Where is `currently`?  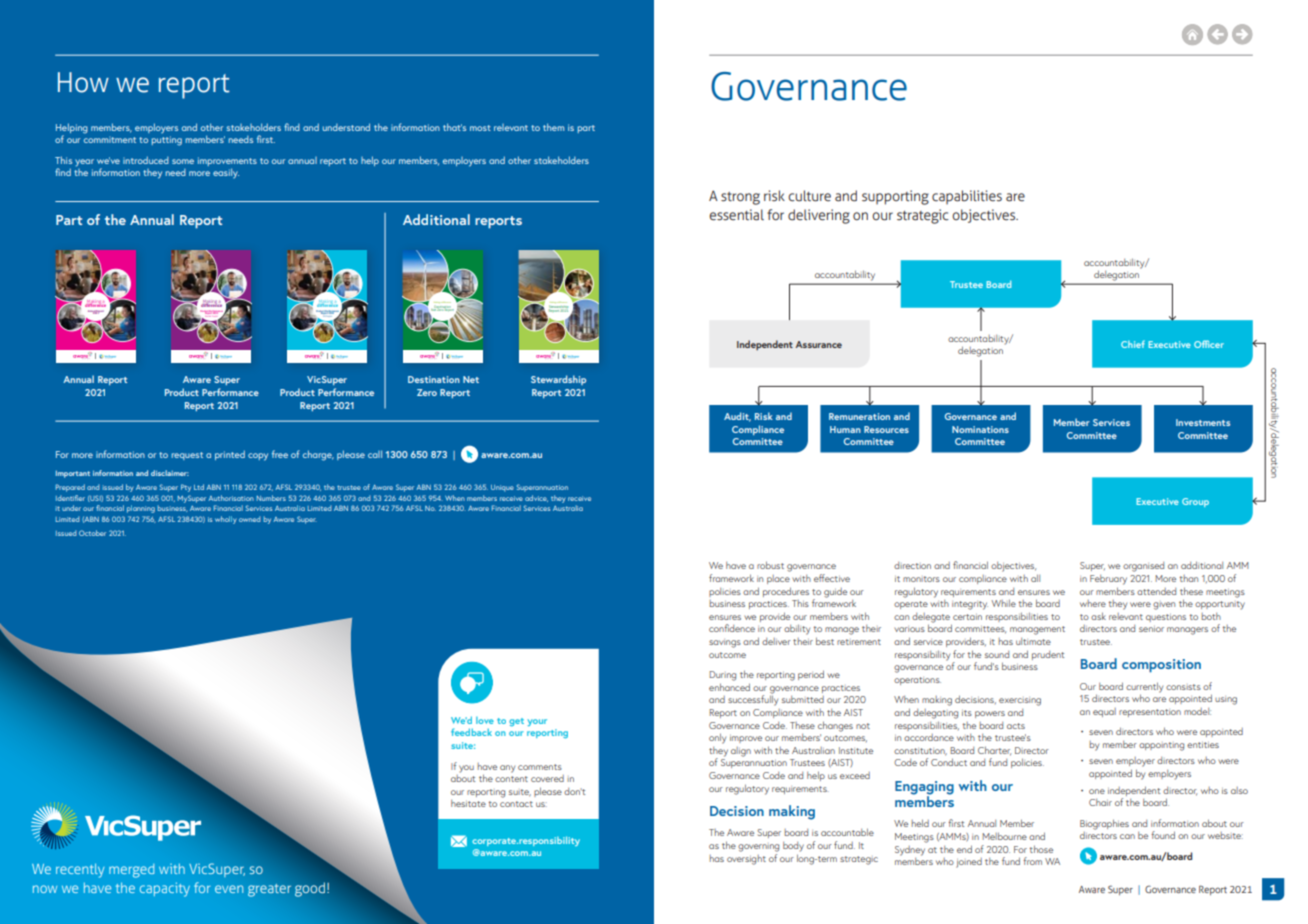
currently is located at coordinates (1144, 687).
